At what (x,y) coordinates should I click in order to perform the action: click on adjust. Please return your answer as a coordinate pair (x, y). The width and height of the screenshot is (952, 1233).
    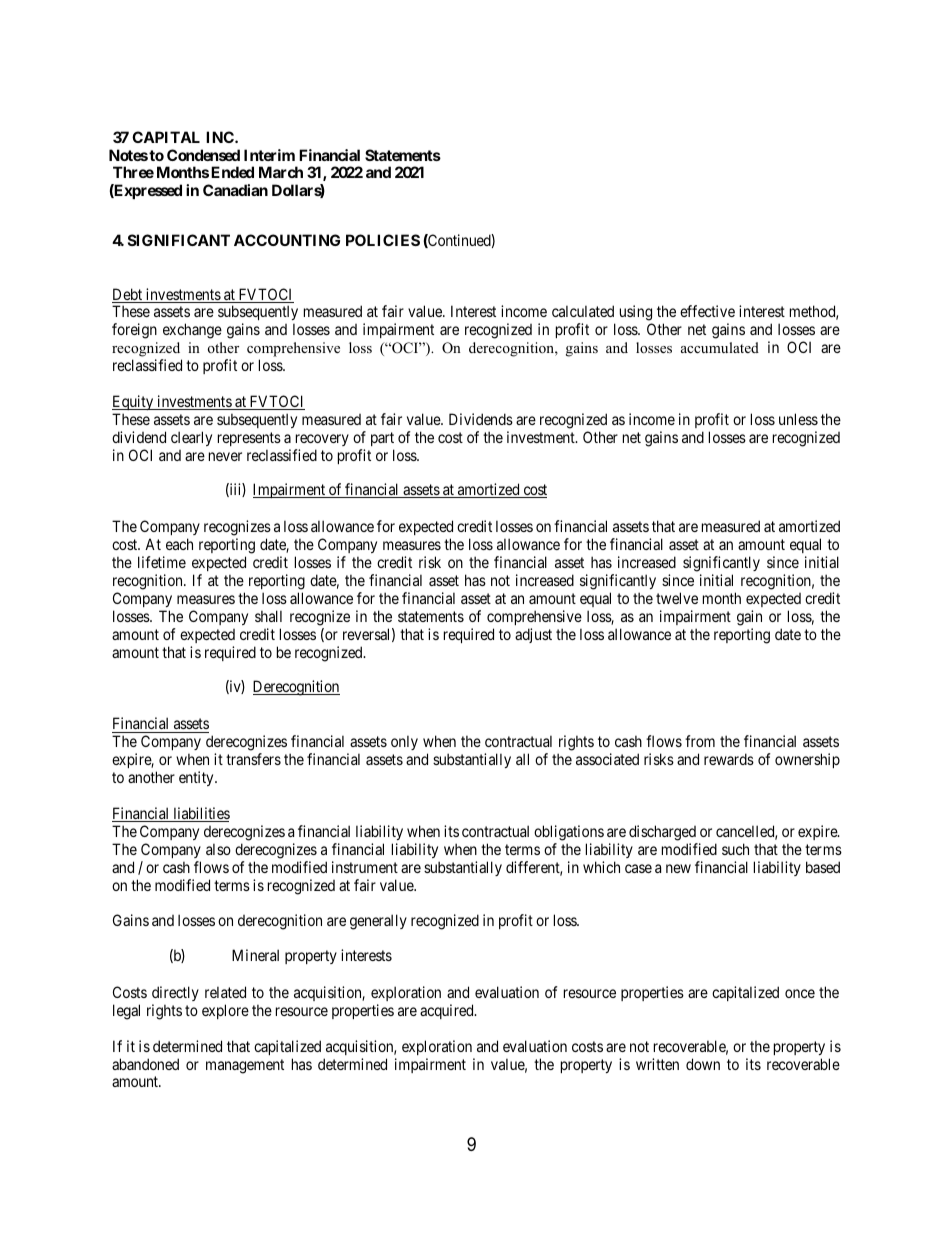
    Looking at the image, I should click on (533, 635).
